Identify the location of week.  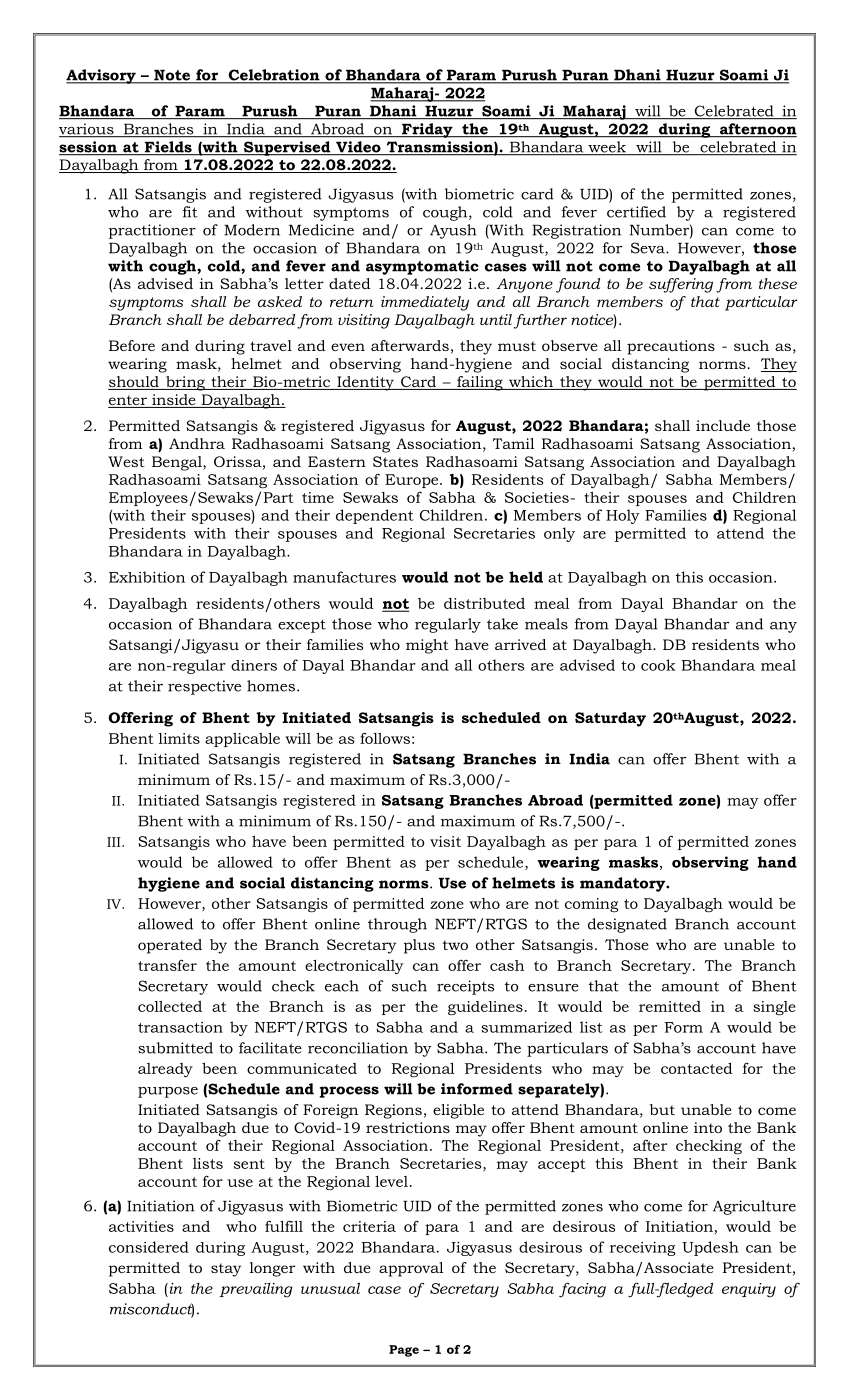
(607, 148).
